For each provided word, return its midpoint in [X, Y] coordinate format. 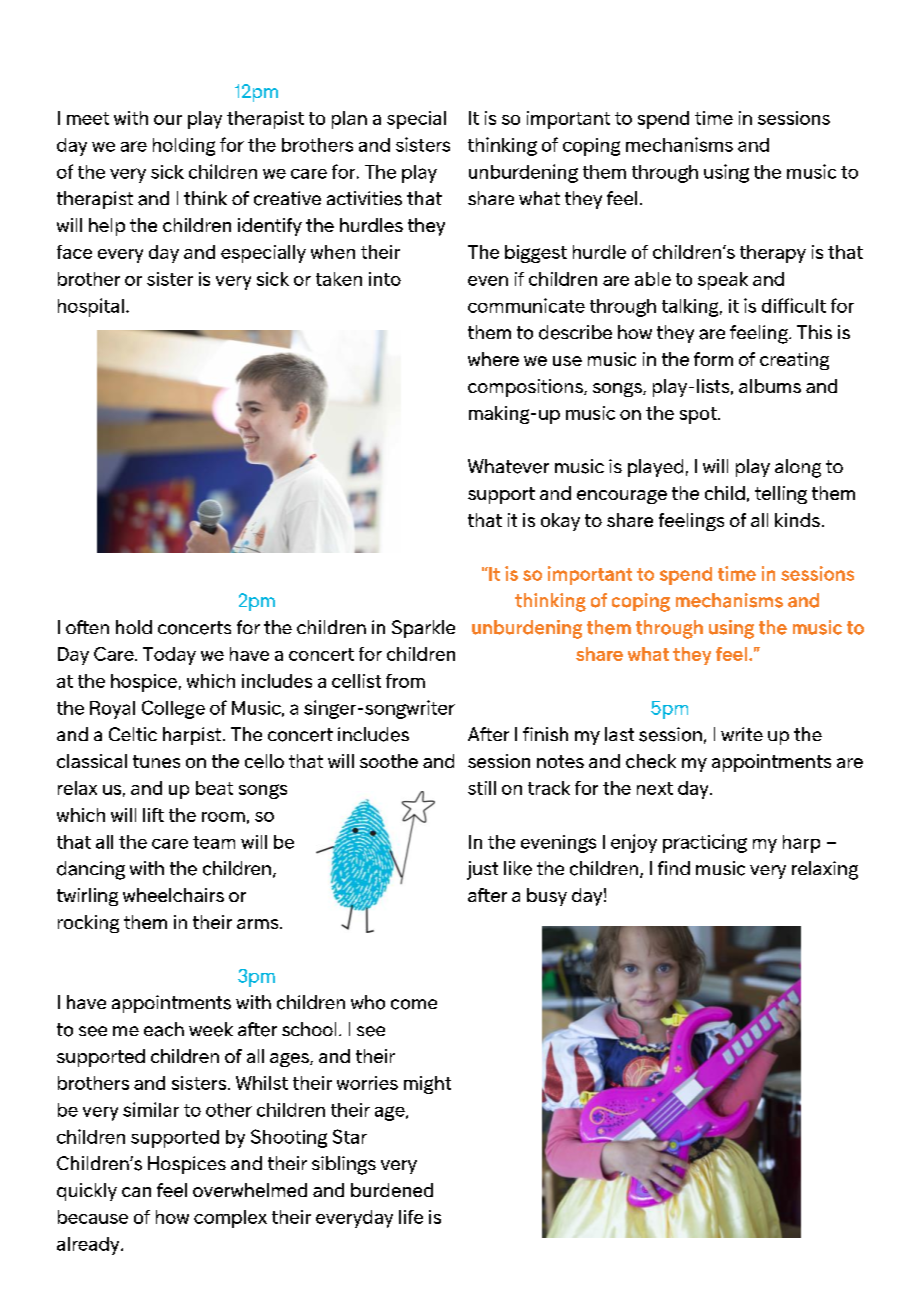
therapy [773, 254]
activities [364, 198]
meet [88, 118]
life [411, 1217]
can [136, 1192]
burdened [392, 1190]
